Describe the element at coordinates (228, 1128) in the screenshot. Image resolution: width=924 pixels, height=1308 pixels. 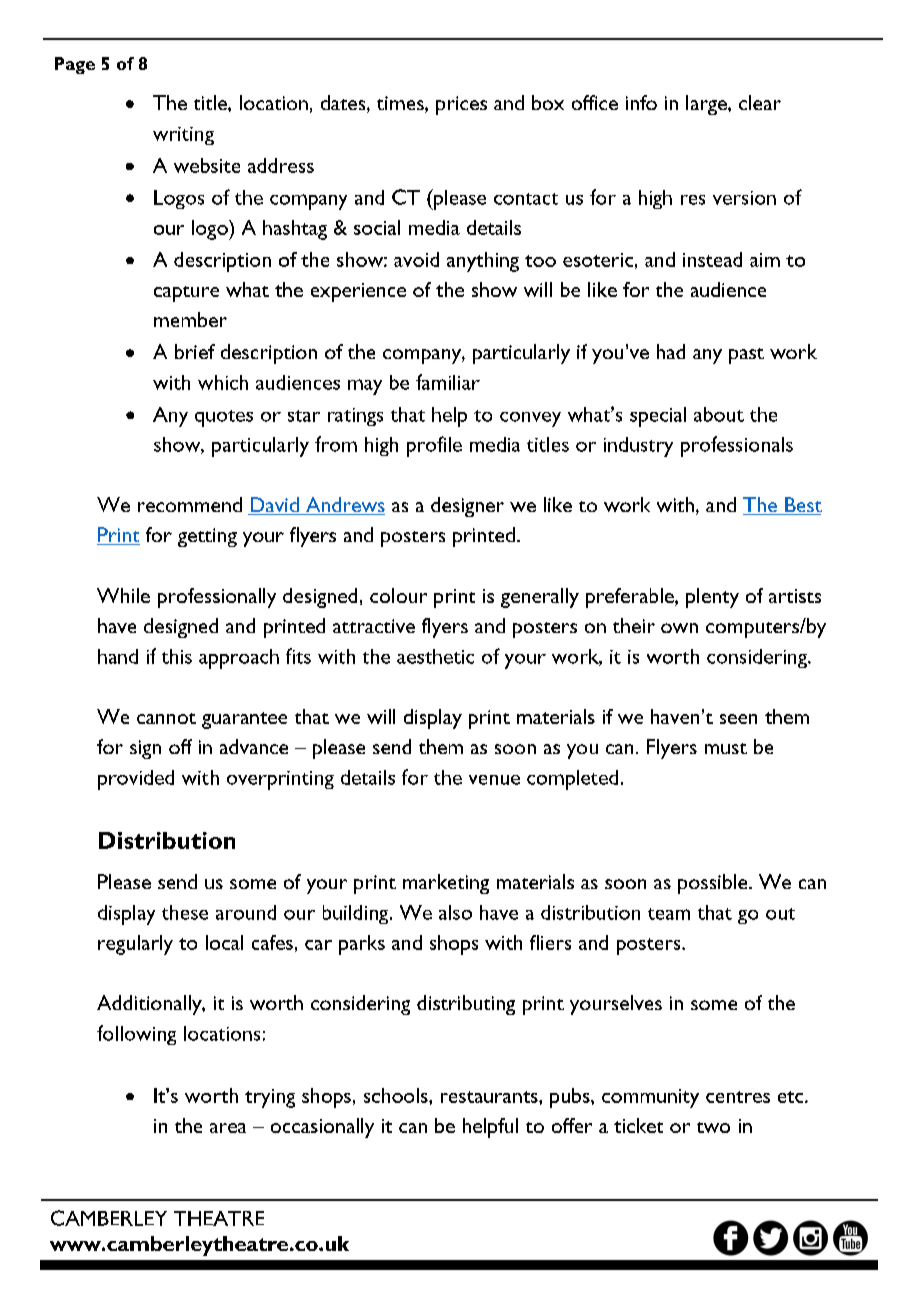
I see `area` at that location.
